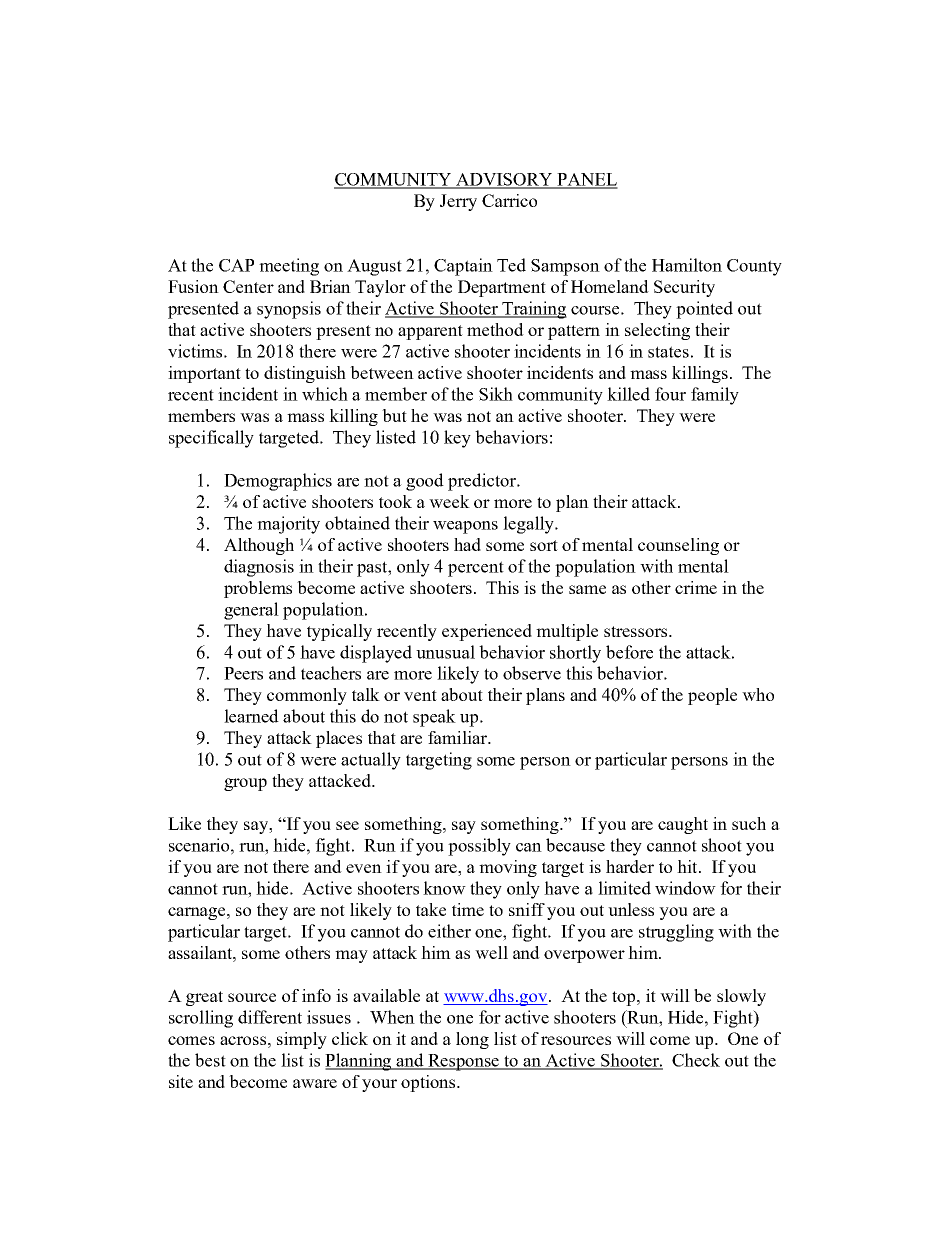  What do you see at coordinates (487, 632) in the image?
I see `experienced` at bounding box center [487, 632].
